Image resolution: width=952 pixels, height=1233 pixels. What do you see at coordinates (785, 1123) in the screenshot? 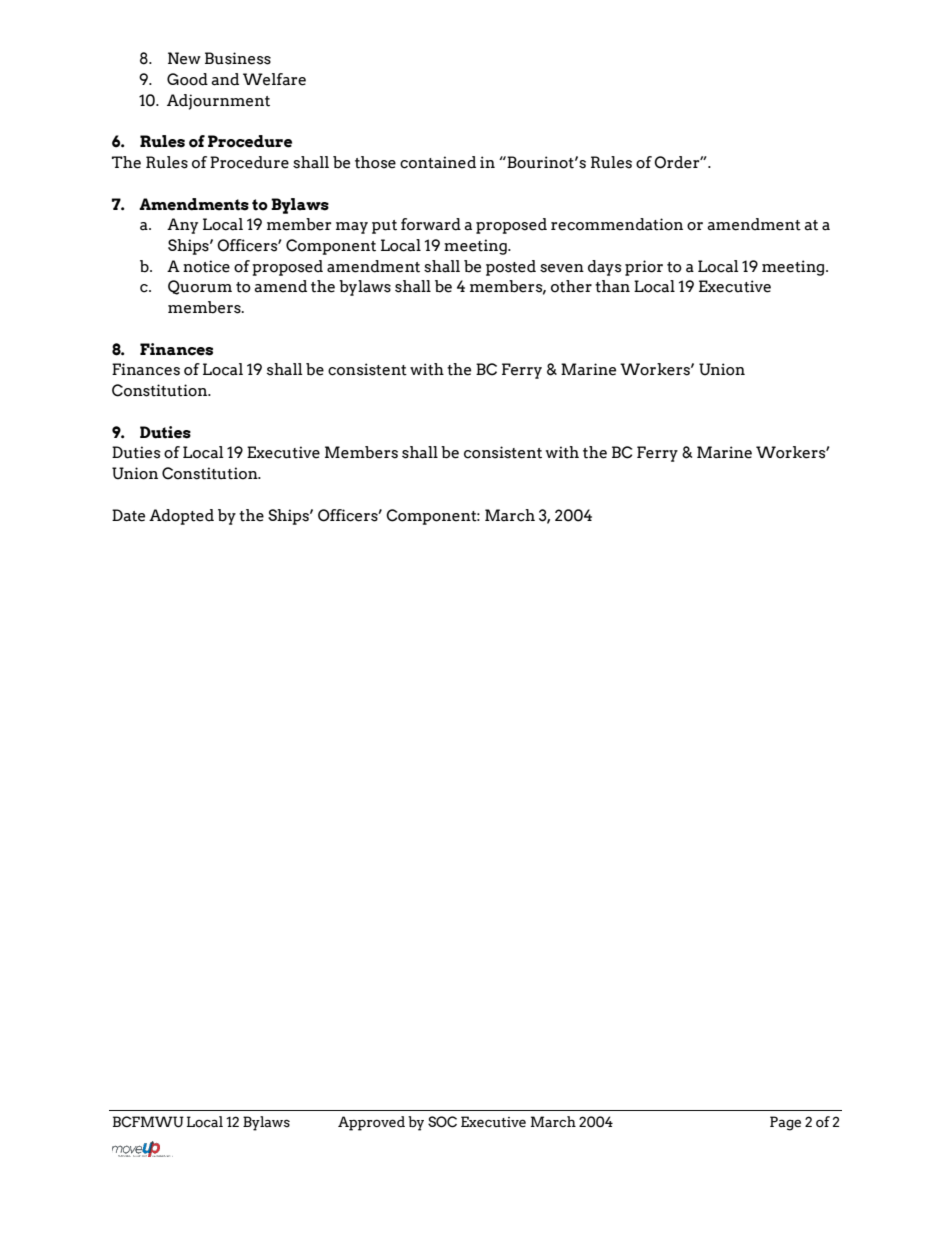
I see `Page` at bounding box center [785, 1123].
